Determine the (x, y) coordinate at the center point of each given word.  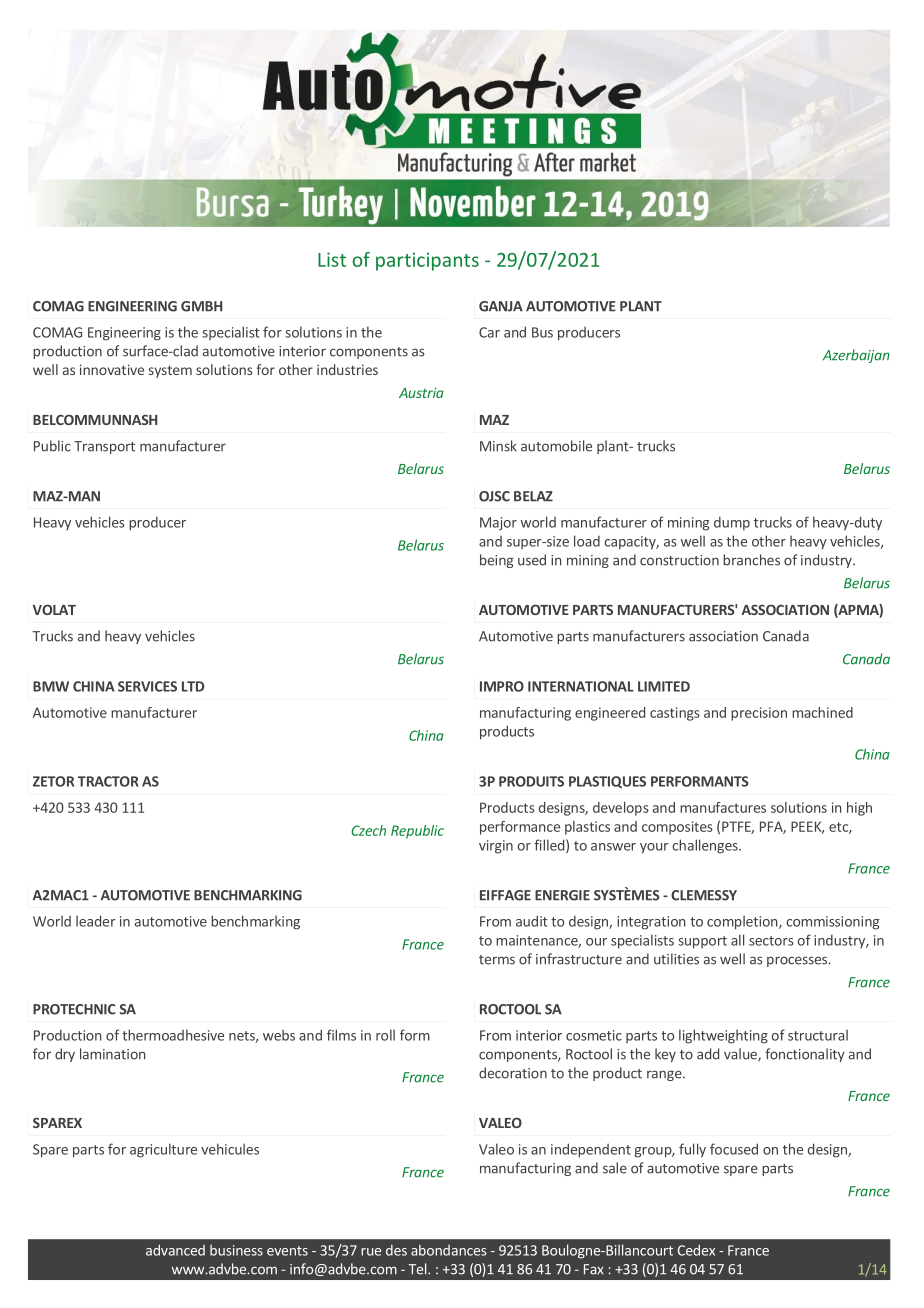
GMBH (201, 306)
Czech (368, 830)
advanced (175, 1250)
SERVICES (147, 686)
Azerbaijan (856, 356)
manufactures (723, 807)
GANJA (501, 306)
